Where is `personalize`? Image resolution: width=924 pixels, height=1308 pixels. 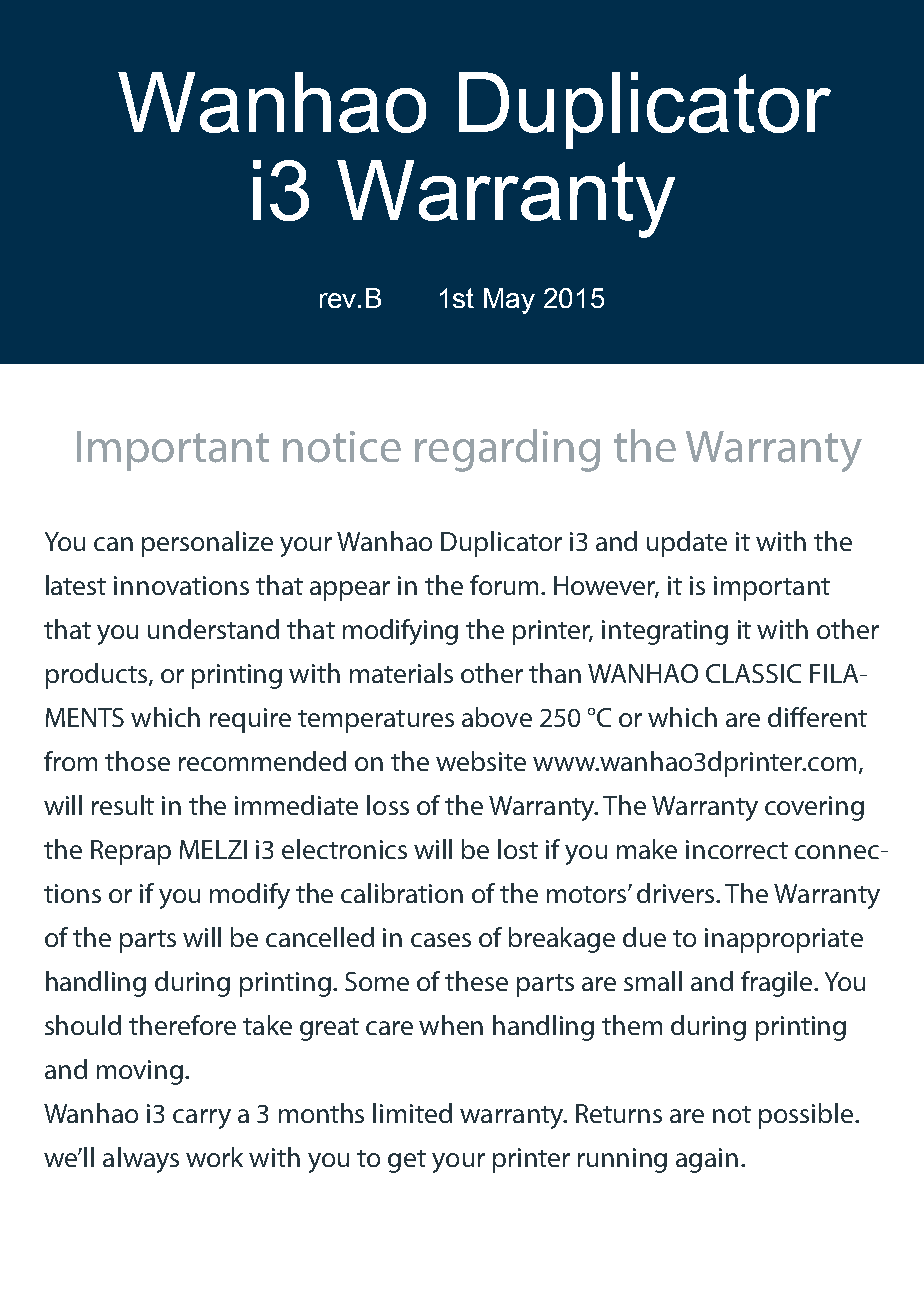
personalize is located at coordinates (207, 544).
